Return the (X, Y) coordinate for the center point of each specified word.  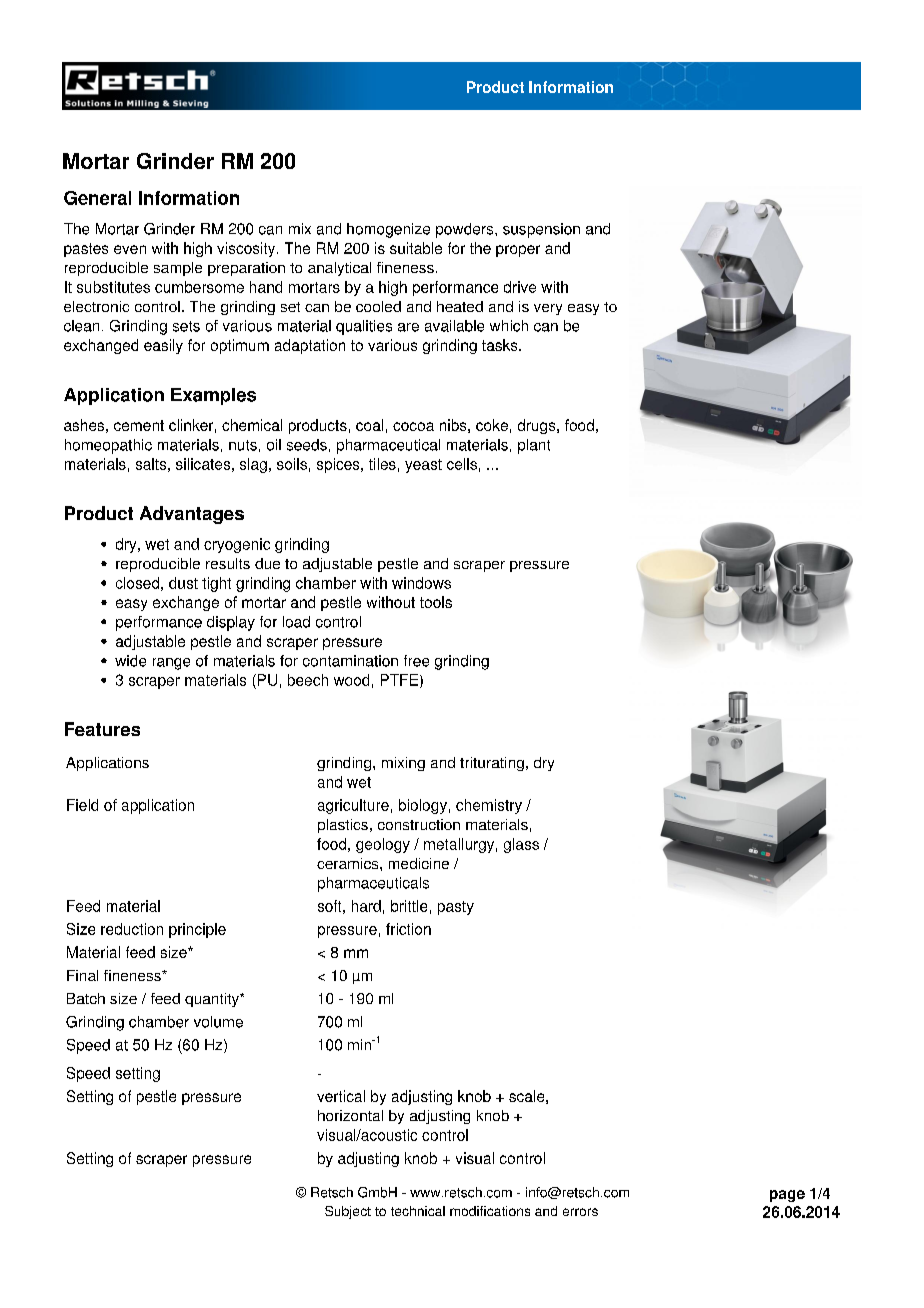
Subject (348, 1212)
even (130, 249)
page (787, 1196)
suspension (541, 230)
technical (418, 1211)
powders (466, 230)
